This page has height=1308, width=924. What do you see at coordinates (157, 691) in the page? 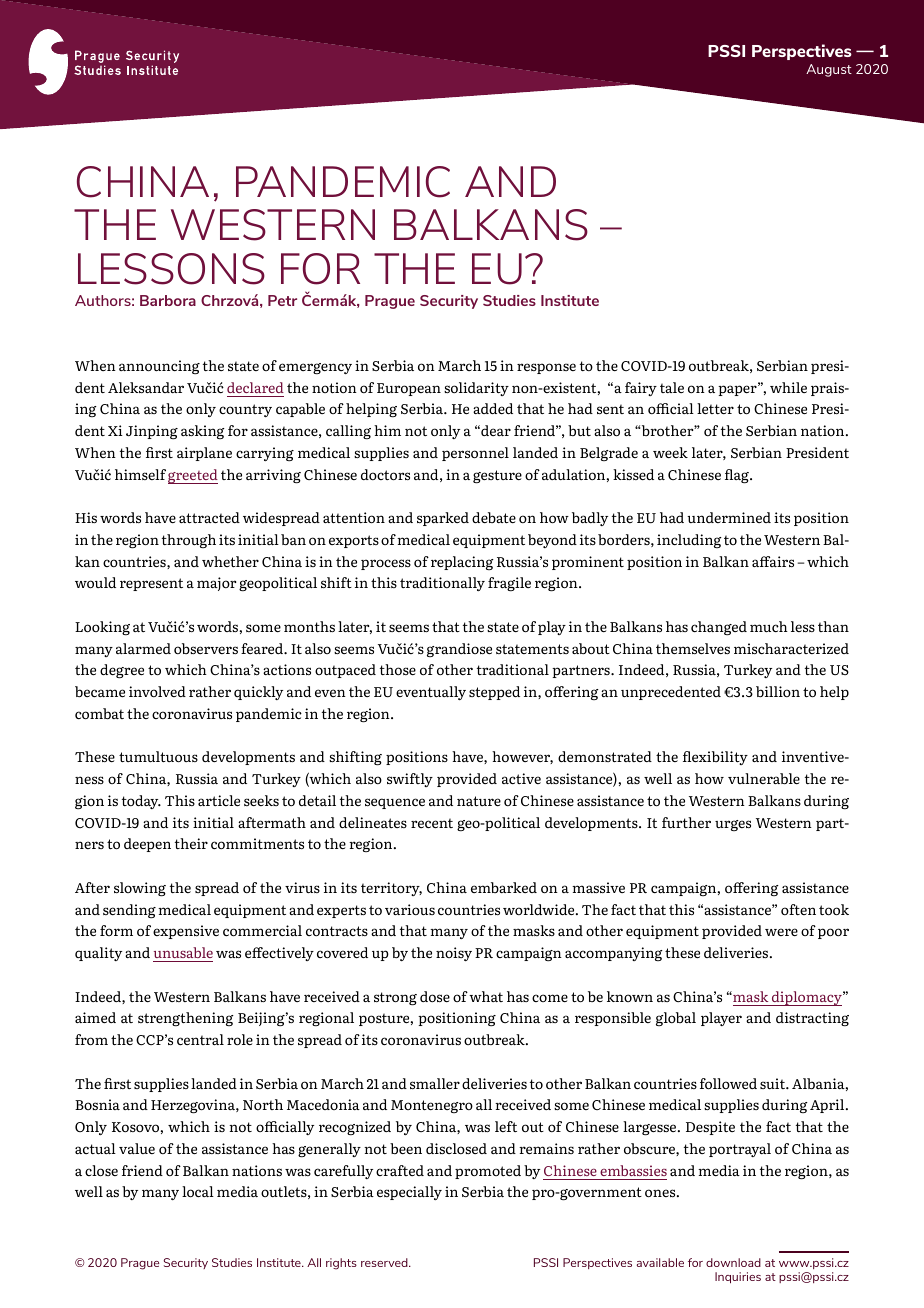
I see `involved` at bounding box center [157, 691].
